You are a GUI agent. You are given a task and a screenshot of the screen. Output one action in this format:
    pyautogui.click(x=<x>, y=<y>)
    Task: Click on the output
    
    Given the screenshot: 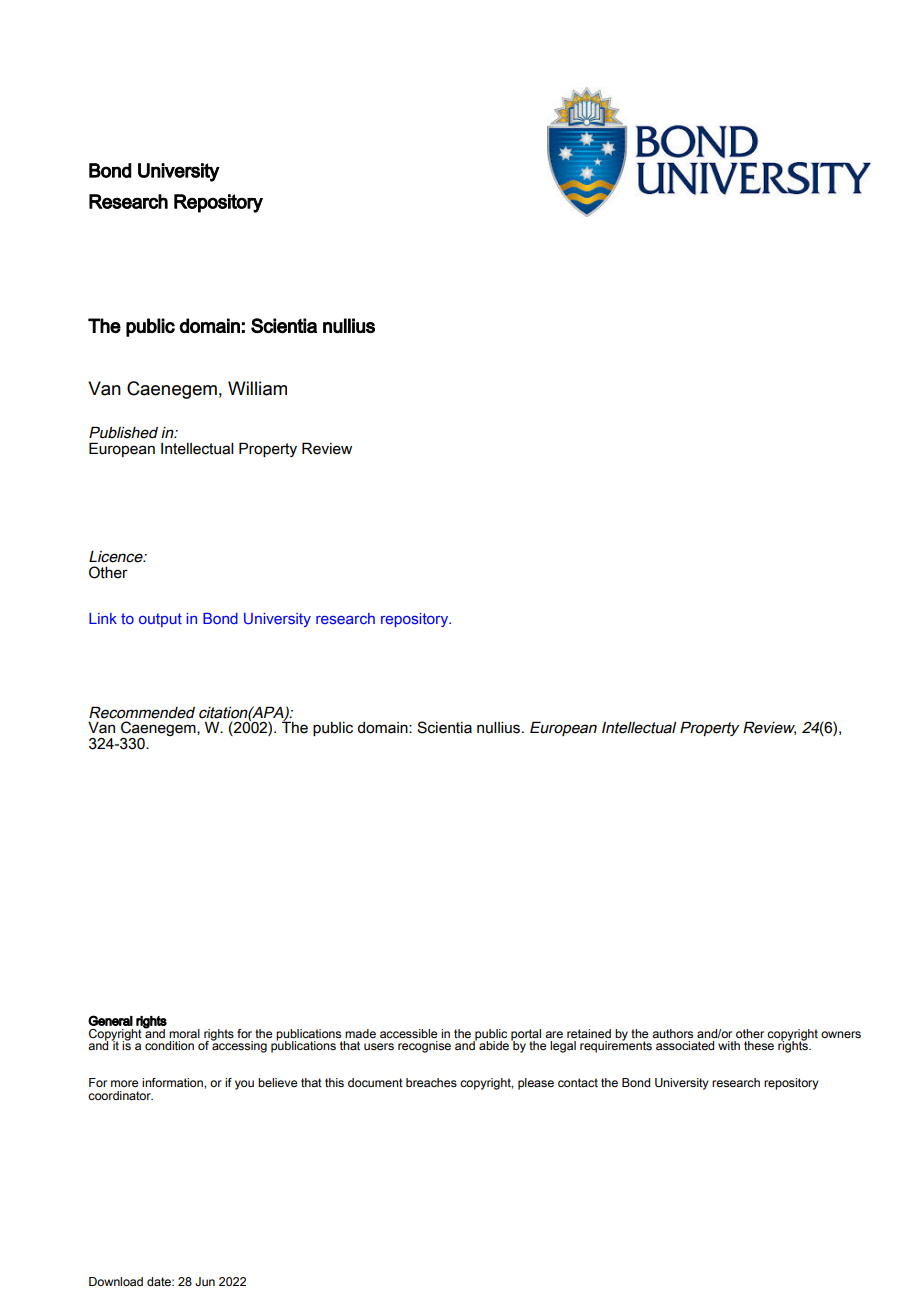 What is the action you would take?
    pyautogui.click(x=160, y=620)
